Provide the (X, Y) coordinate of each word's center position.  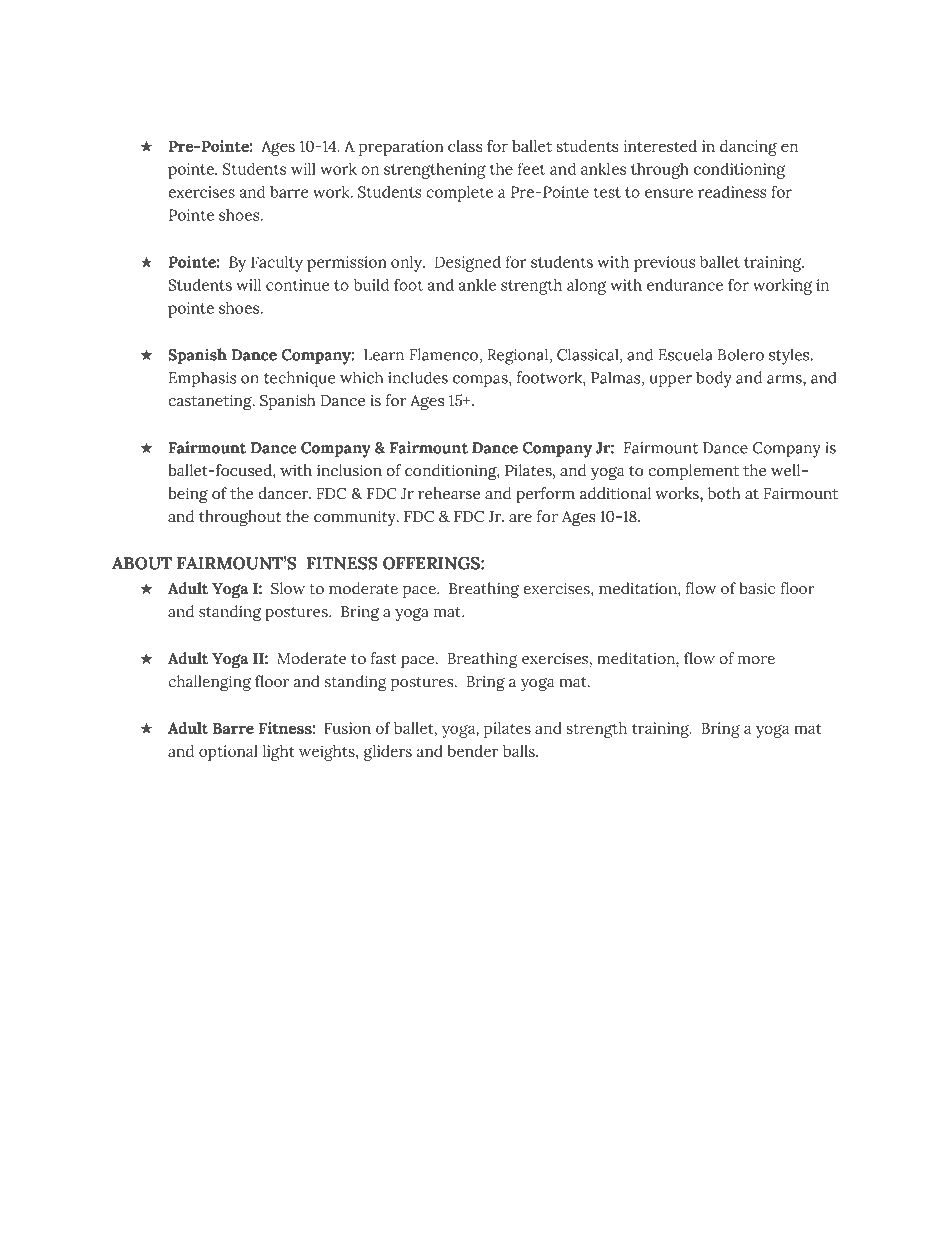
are (520, 518)
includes (418, 377)
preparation (401, 148)
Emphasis (203, 379)
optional (228, 753)
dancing (748, 148)
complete (459, 194)
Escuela (685, 354)
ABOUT (142, 563)
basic (757, 588)
